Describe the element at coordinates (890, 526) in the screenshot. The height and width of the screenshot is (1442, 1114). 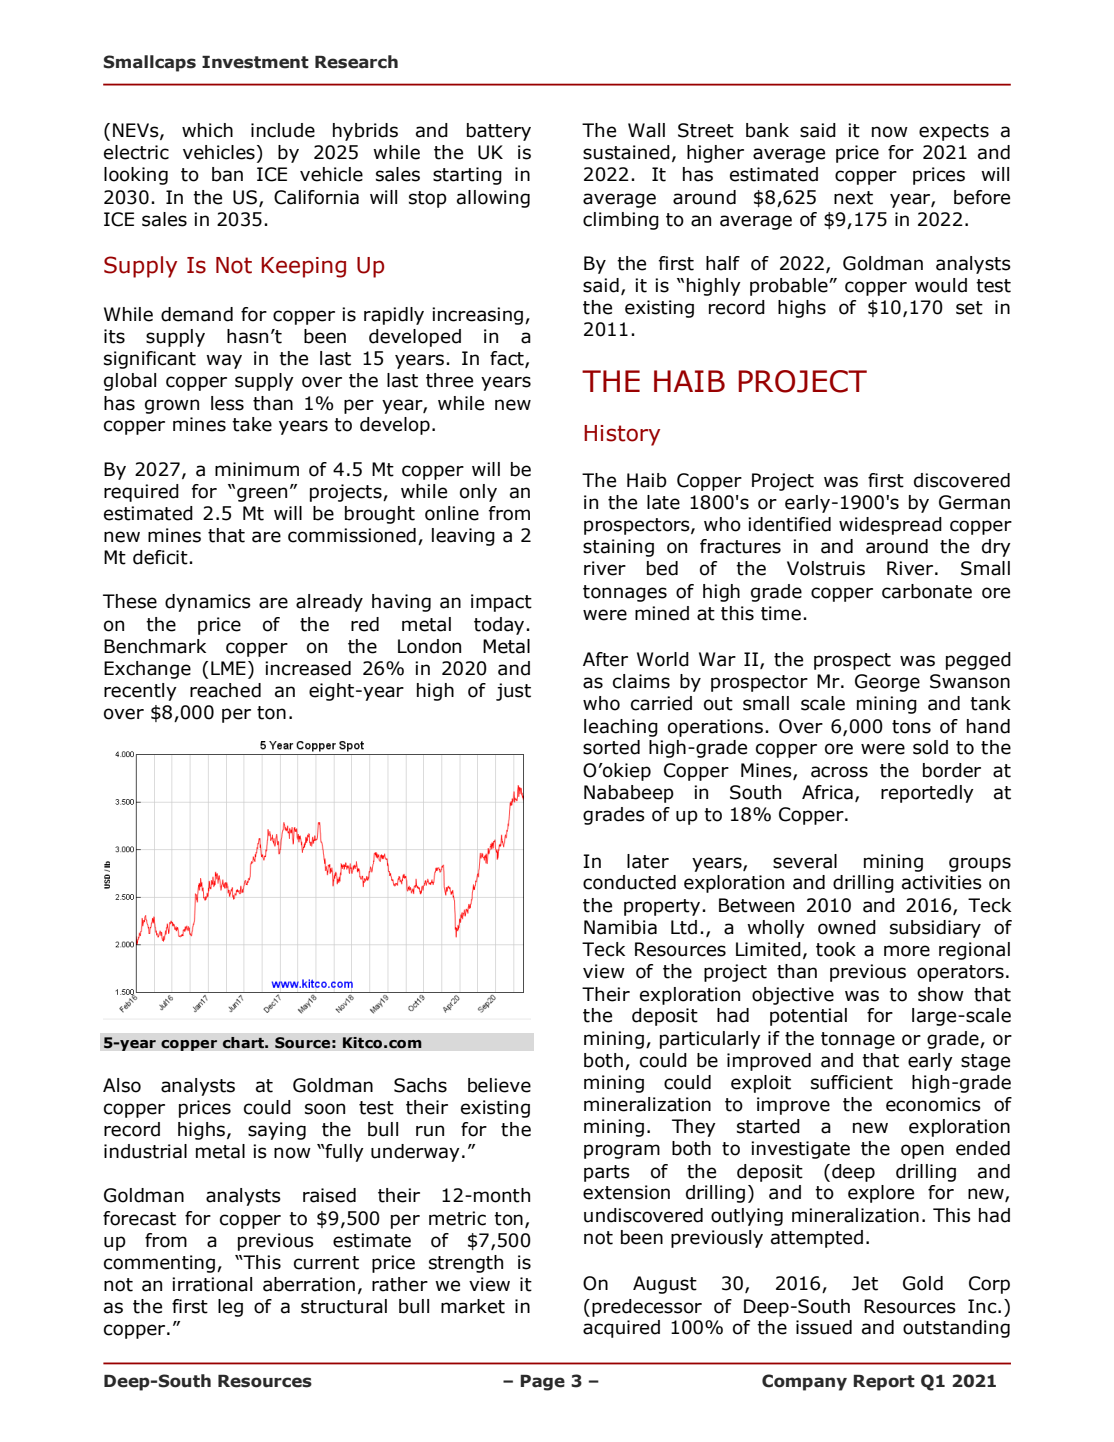
I see `widespread` at that location.
